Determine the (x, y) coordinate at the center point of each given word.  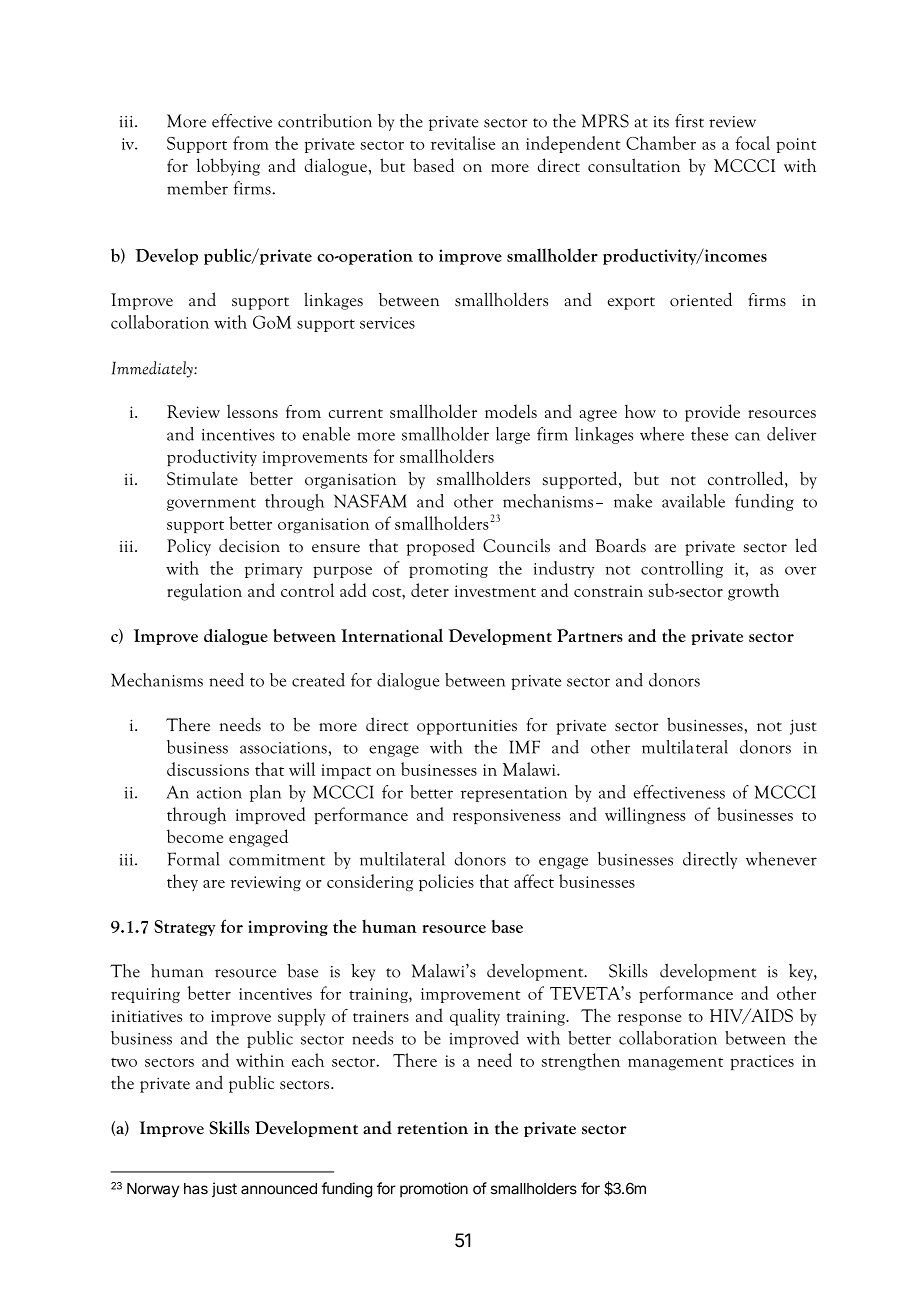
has (196, 1189)
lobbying (228, 167)
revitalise (463, 143)
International (392, 635)
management (675, 1064)
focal (752, 143)
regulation (204, 592)
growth (753, 592)
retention (432, 1128)
